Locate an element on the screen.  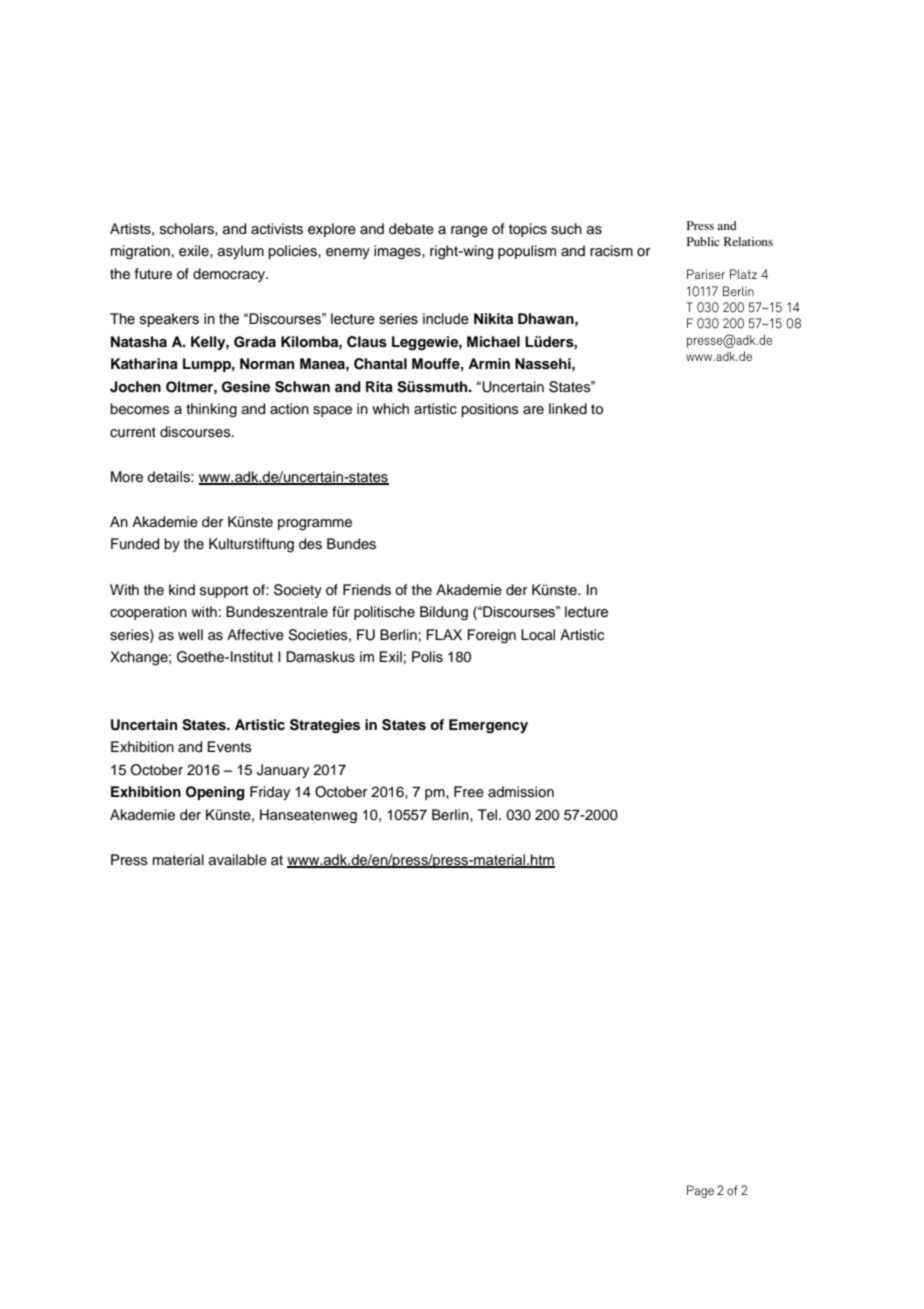
range is located at coordinates (469, 232).
